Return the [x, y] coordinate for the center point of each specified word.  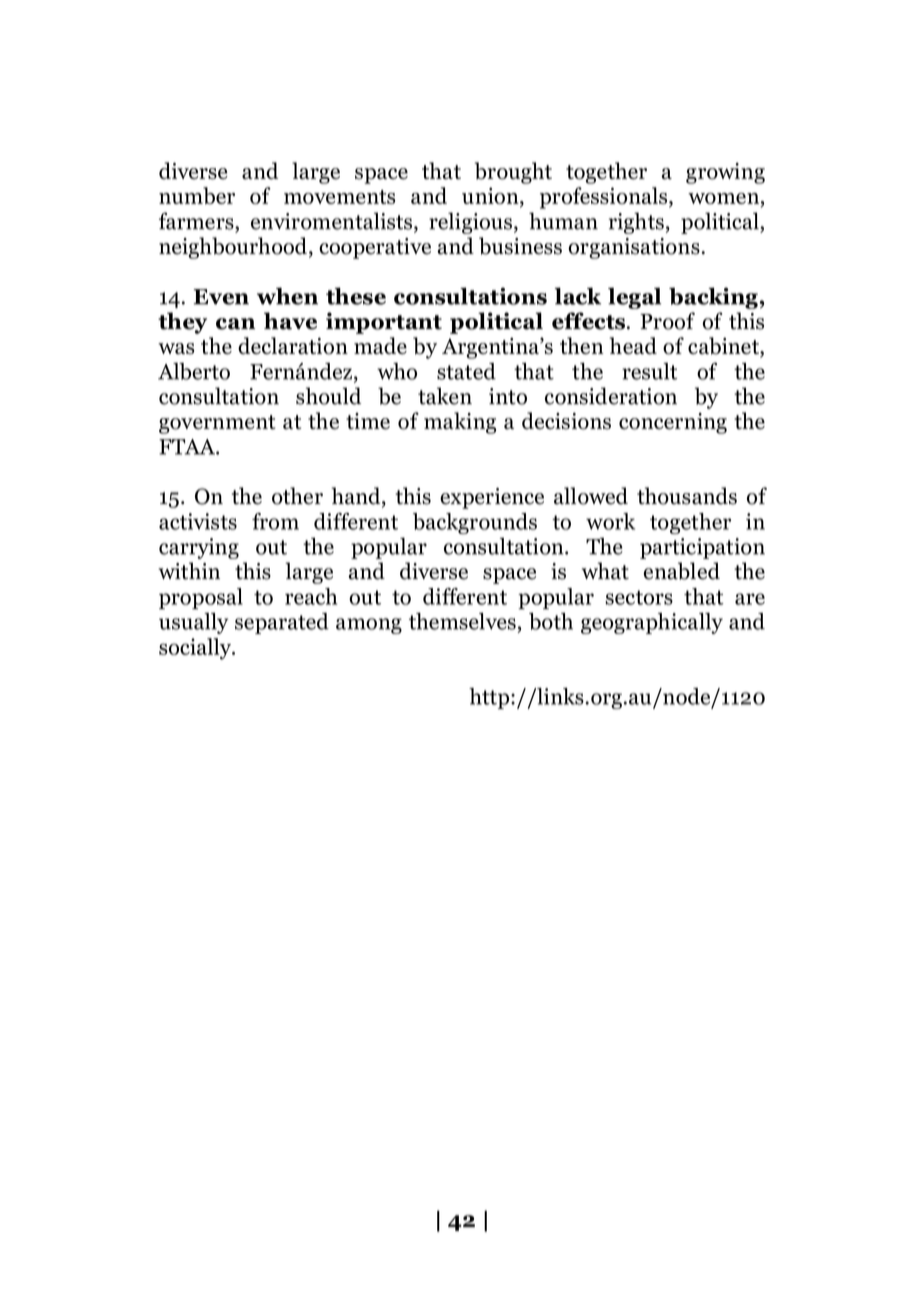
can [235, 324]
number [197, 195]
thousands [687, 496]
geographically [652, 623]
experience [492, 498]
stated [466, 371]
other [297, 496]
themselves [462, 621]
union [491, 195]
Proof [667, 321]
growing [725, 173]
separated [282, 623]
